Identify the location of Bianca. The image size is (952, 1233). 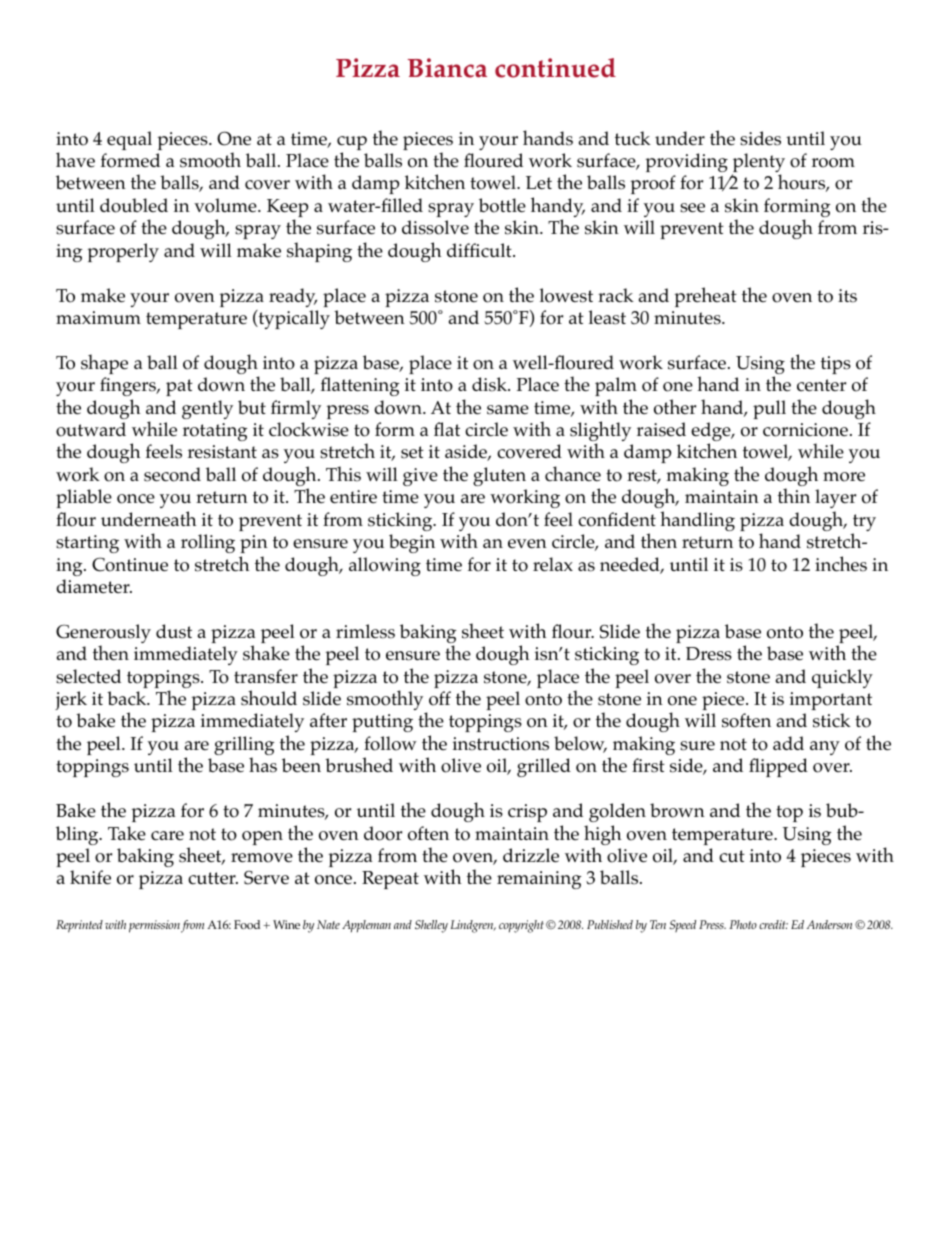
(447, 68).
